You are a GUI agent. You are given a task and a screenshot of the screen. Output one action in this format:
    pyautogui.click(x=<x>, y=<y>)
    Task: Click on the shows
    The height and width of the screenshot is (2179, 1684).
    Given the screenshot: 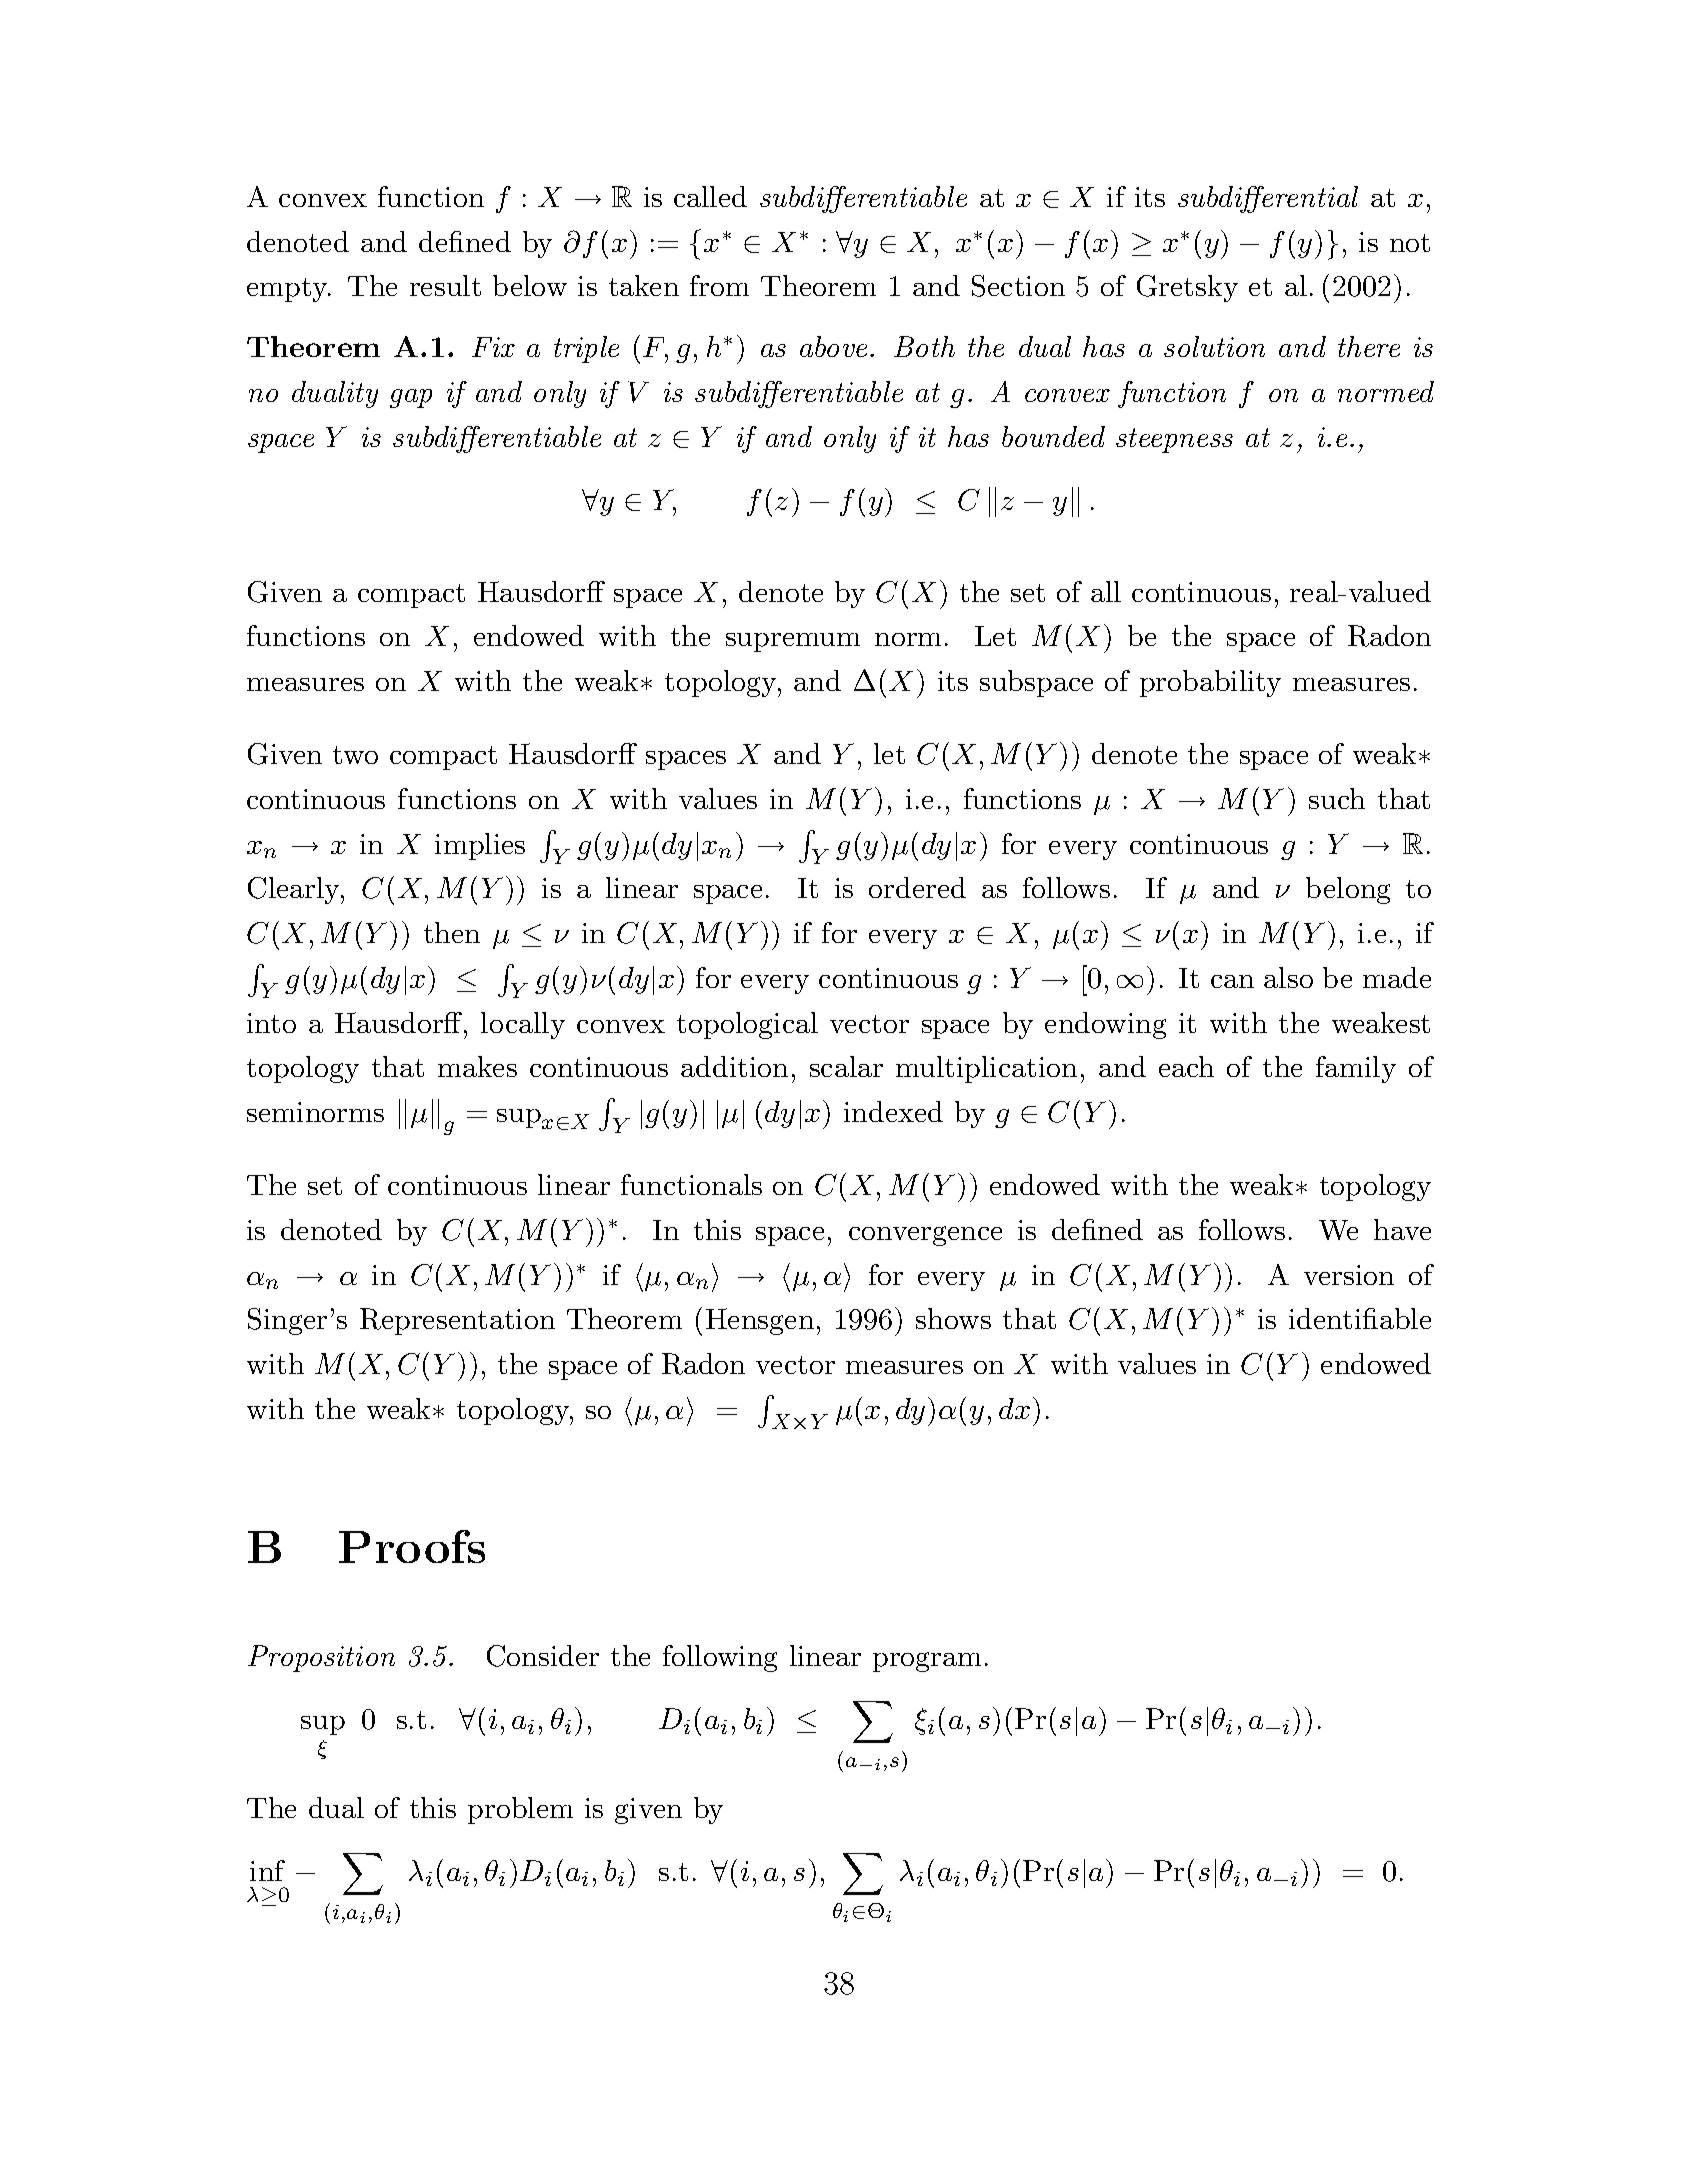 What is the action you would take?
    pyautogui.click(x=953, y=1318)
